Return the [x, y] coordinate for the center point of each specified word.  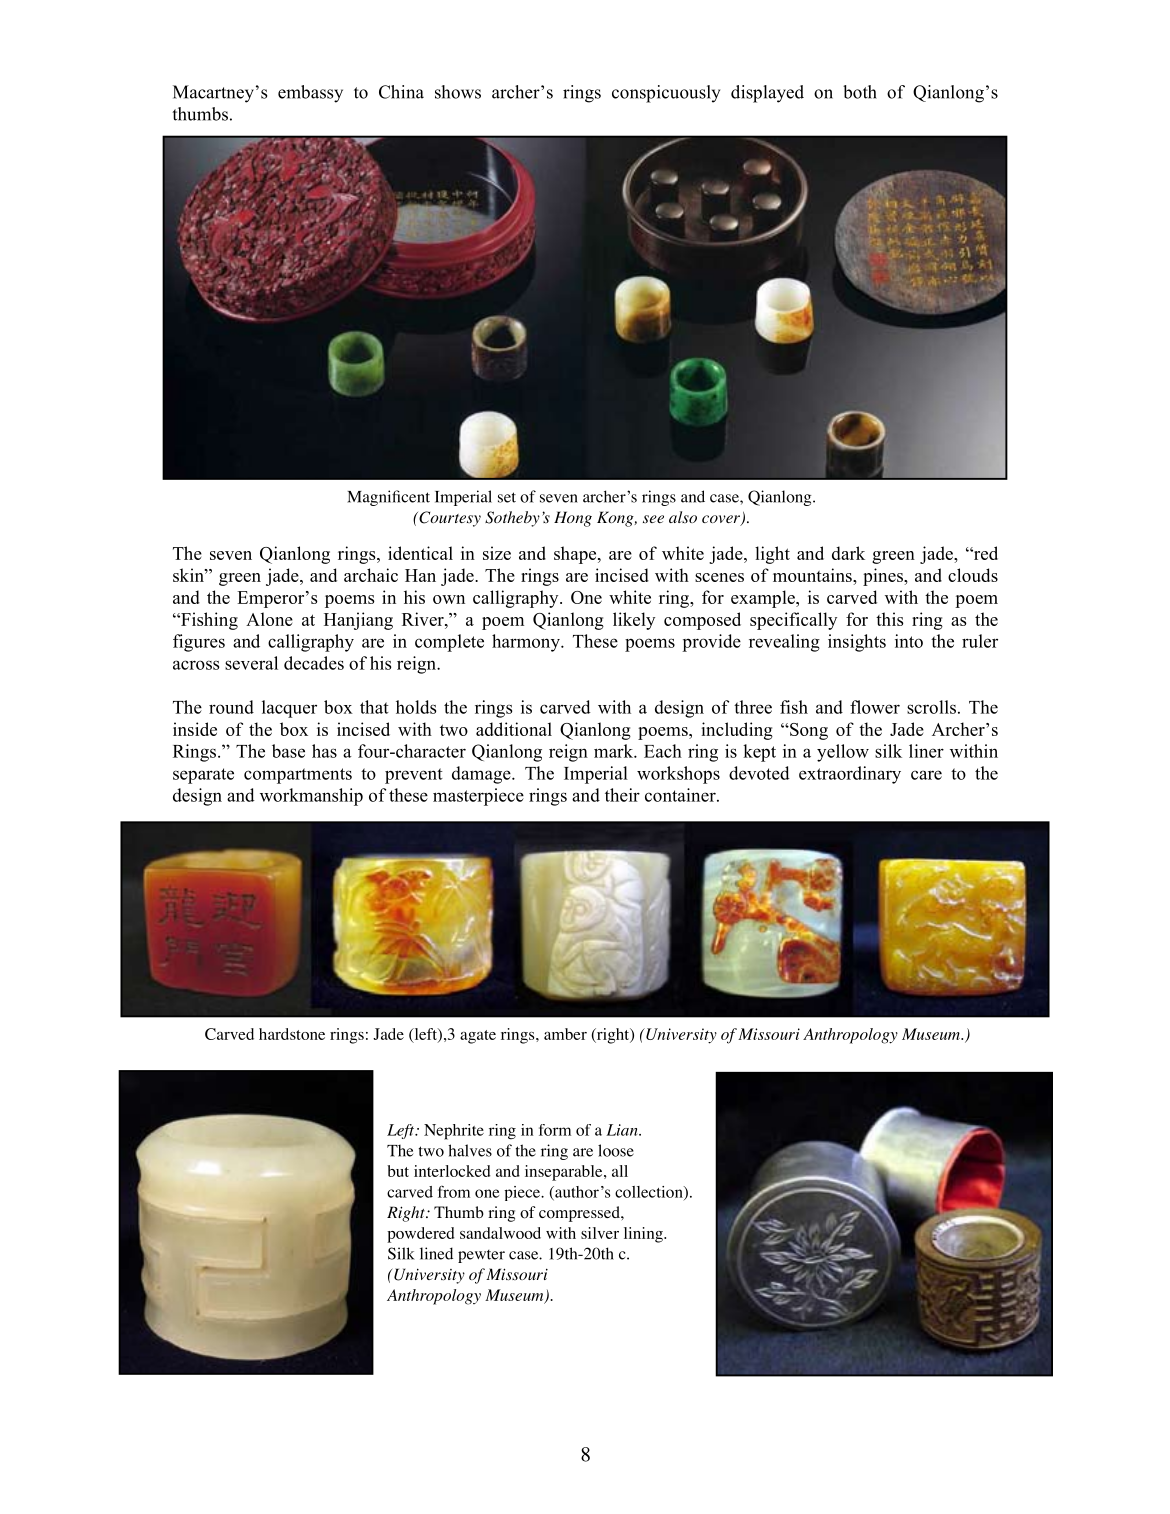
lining [644, 1235]
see [653, 519]
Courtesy [449, 519]
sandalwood [500, 1233]
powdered [420, 1235]
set [507, 497]
